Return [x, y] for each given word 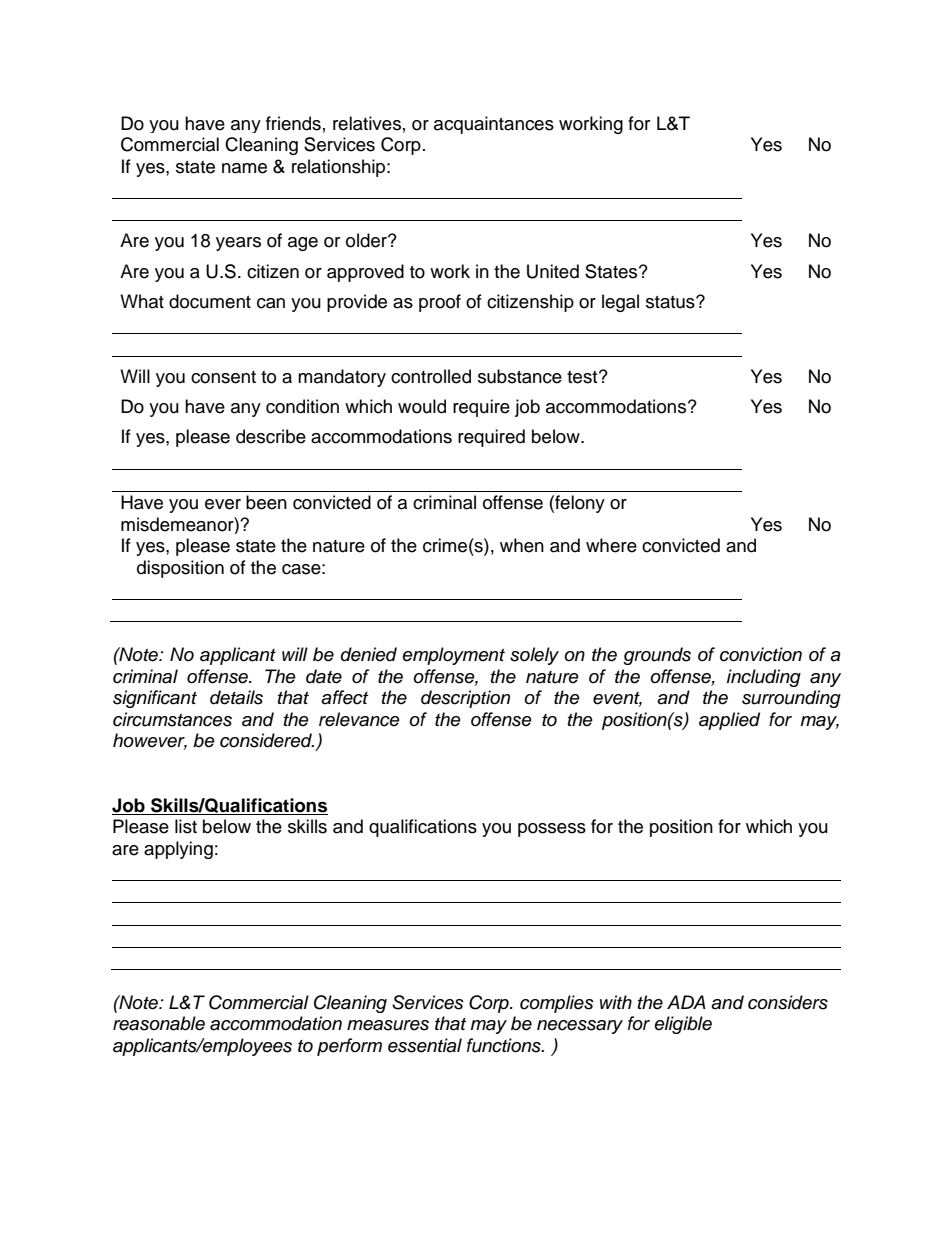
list [186, 826]
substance [520, 376]
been [266, 502]
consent [223, 377]
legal [620, 303]
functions [505, 1045]
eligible [683, 1025]
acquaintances [494, 125]
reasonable [159, 1023]
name [244, 168]
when [522, 545]
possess [552, 830]
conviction [761, 654]
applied [729, 721]
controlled [431, 376]
